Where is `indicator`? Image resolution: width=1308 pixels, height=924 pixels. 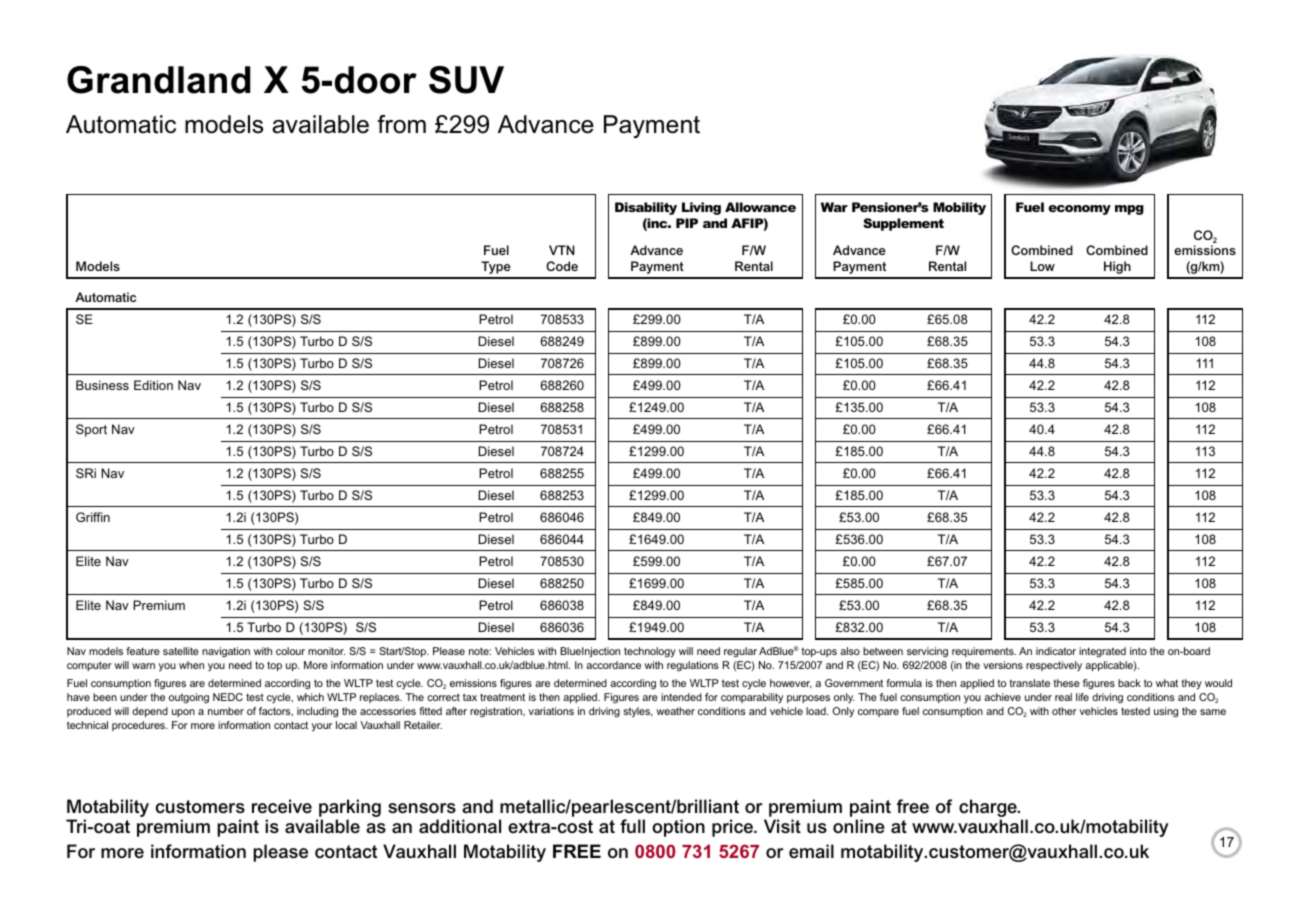
indicator is located at coordinates (1056, 651).
